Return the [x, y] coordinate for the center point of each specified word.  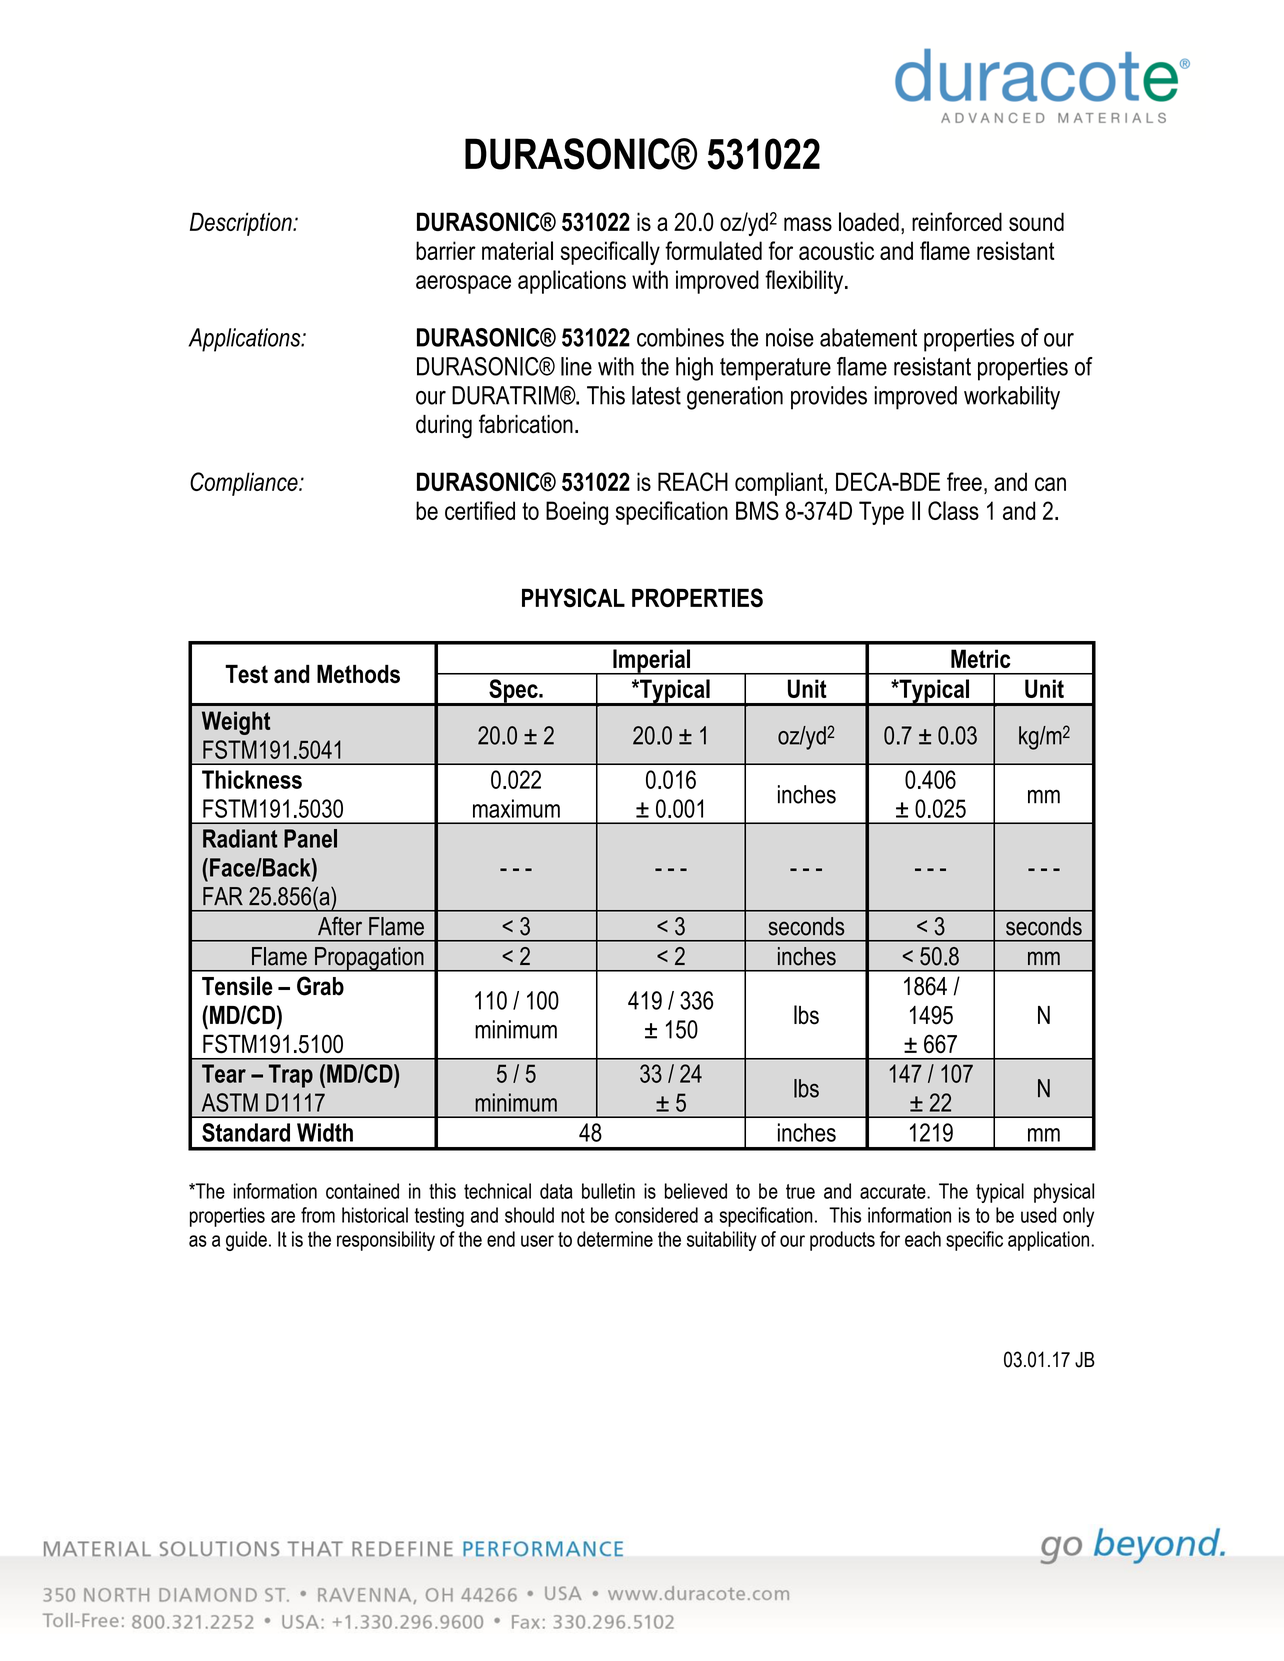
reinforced [957, 221]
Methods [358, 674]
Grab [320, 986]
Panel [310, 838]
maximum [516, 808]
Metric [980, 658]
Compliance [245, 484]
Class [953, 510]
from [318, 1215]
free [964, 481]
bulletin [608, 1191]
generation [735, 398]
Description [242, 224]
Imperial [652, 662]
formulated [713, 250]
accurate [894, 1191]
